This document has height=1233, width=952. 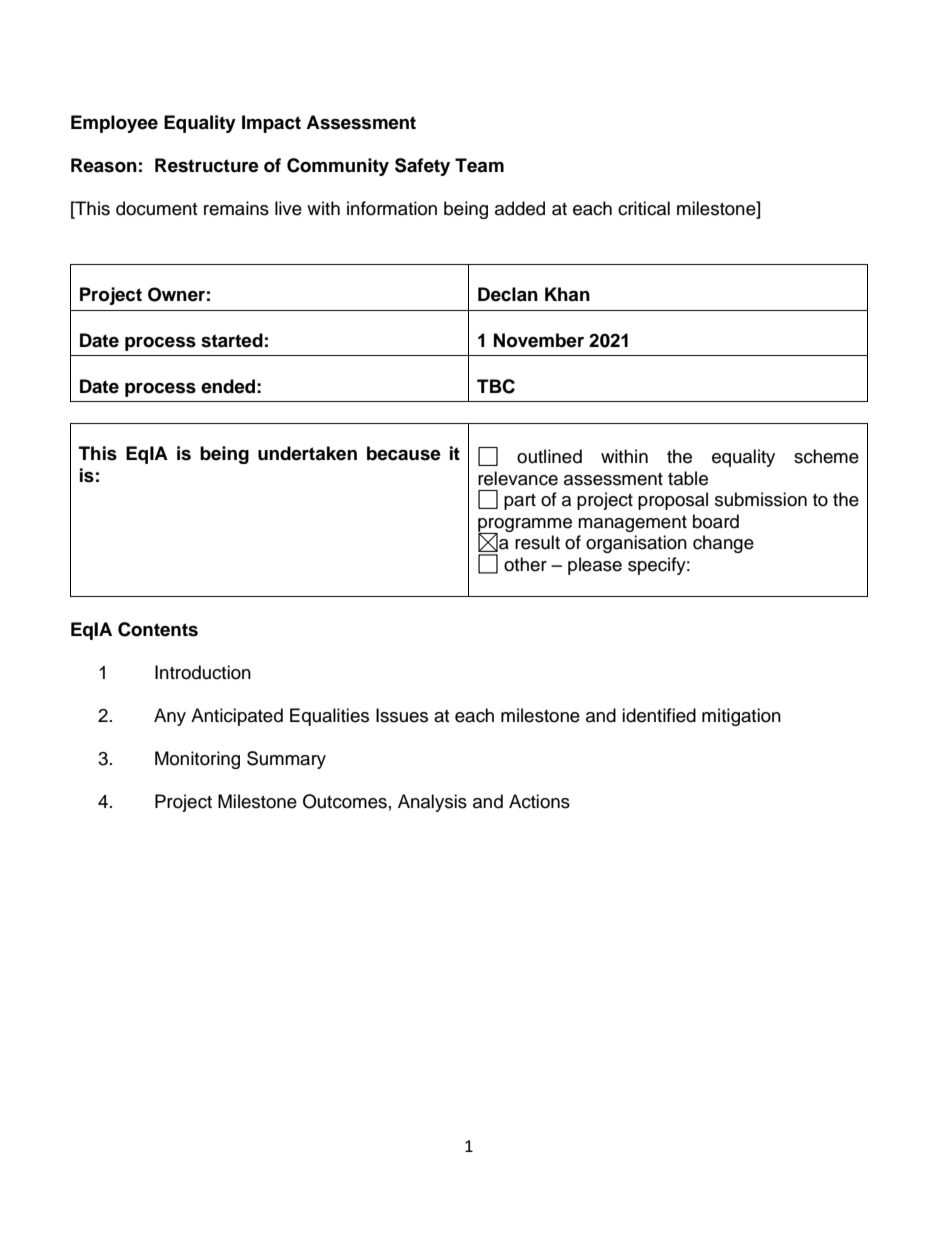 What do you see at coordinates (644, 208) in the document?
I see `critical` at bounding box center [644, 208].
